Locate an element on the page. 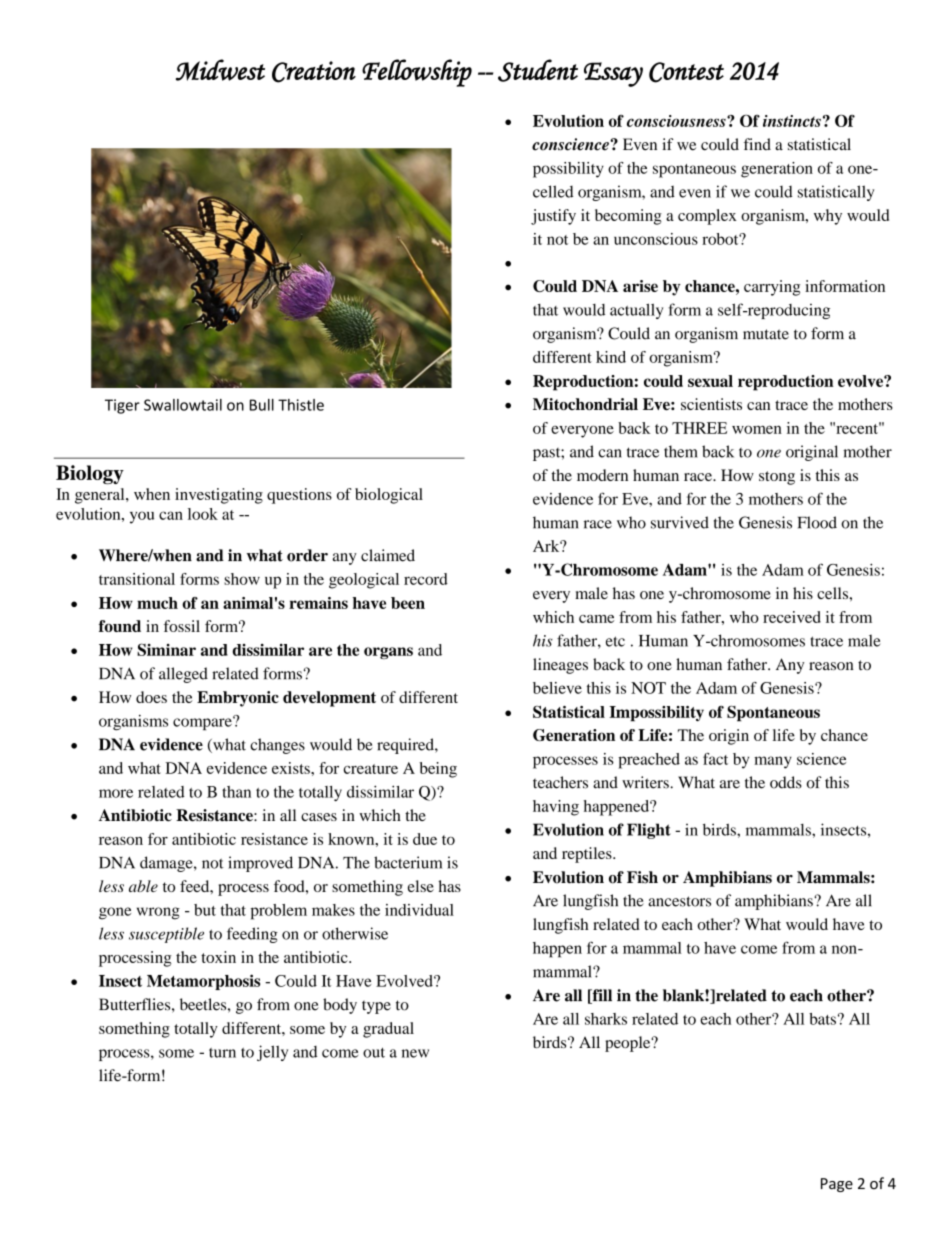  sexual is located at coordinates (710, 381).
